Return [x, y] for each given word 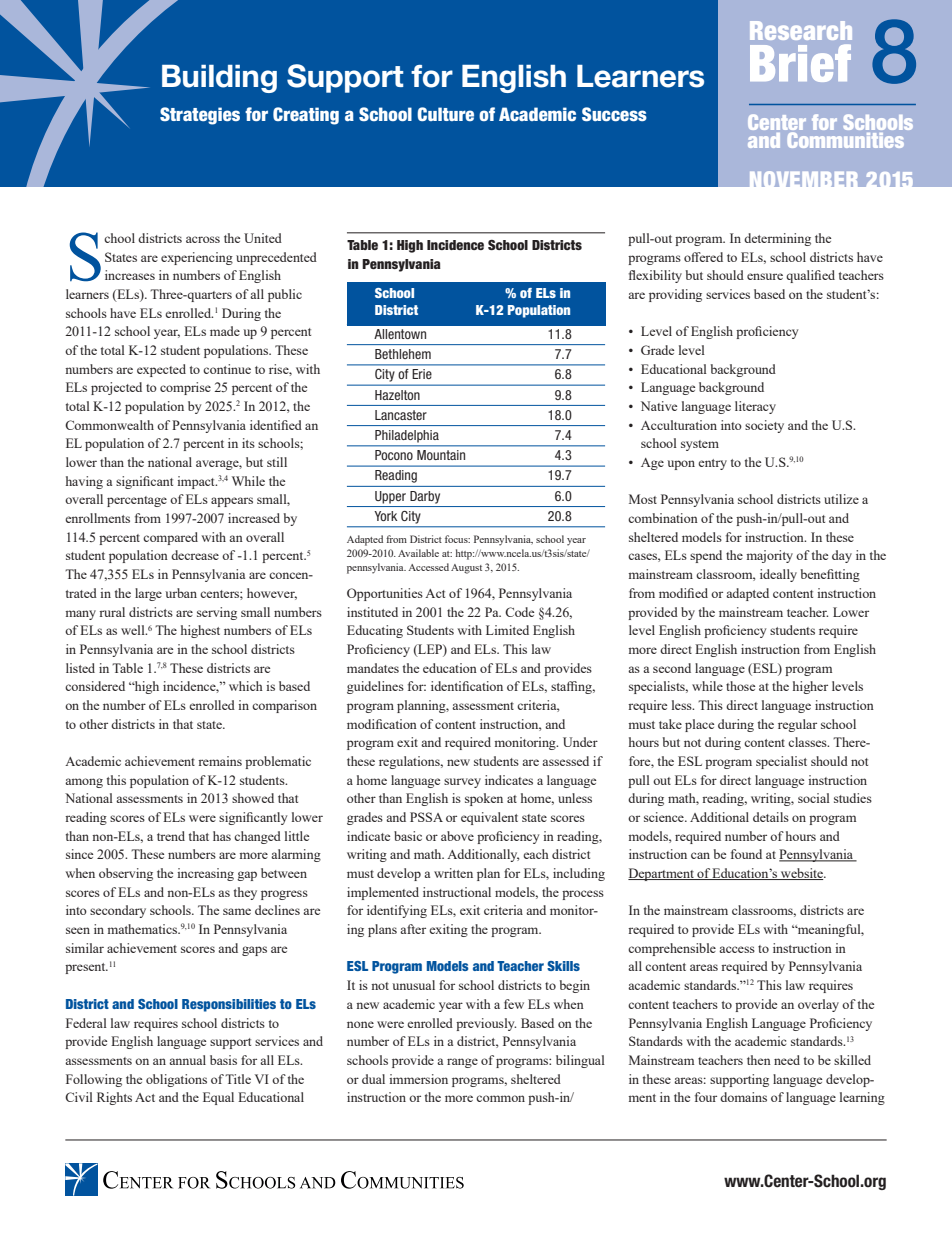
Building [219, 79]
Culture [445, 114]
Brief [800, 63]
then [759, 1060]
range [462, 1063]
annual [187, 1060]
